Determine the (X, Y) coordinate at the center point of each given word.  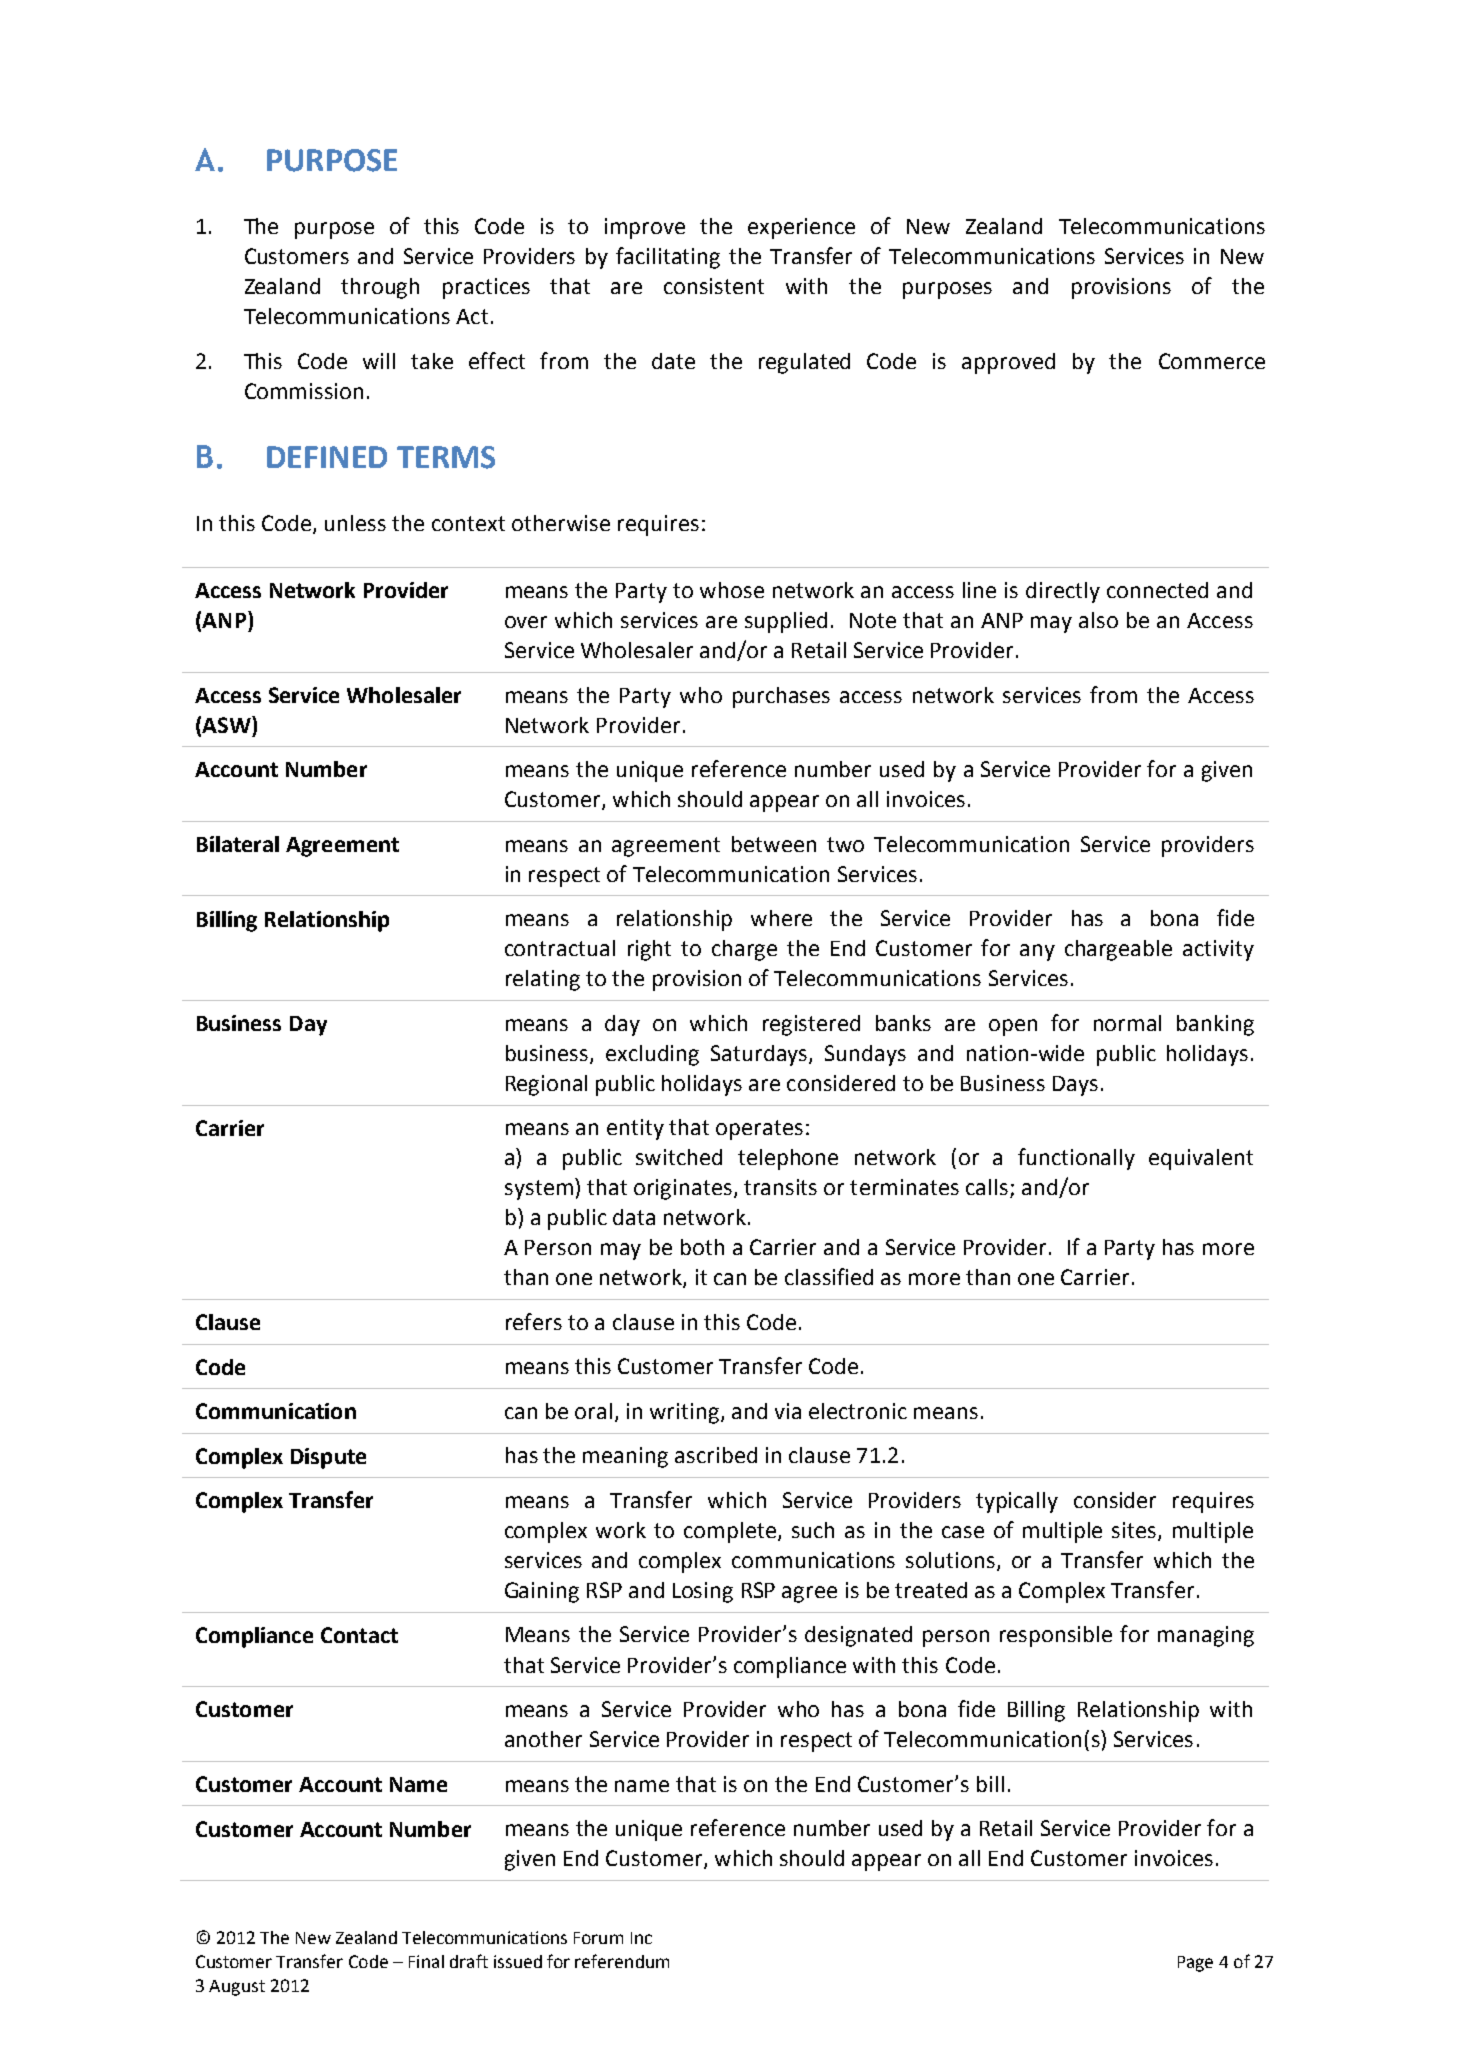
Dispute (328, 1458)
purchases (781, 697)
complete (731, 1532)
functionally (1076, 1159)
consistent (714, 286)
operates (759, 1130)
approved (1008, 363)
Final (426, 1961)
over (526, 622)
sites (1135, 1531)
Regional (546, 1085)
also (1098, 620)
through (380, 288)
